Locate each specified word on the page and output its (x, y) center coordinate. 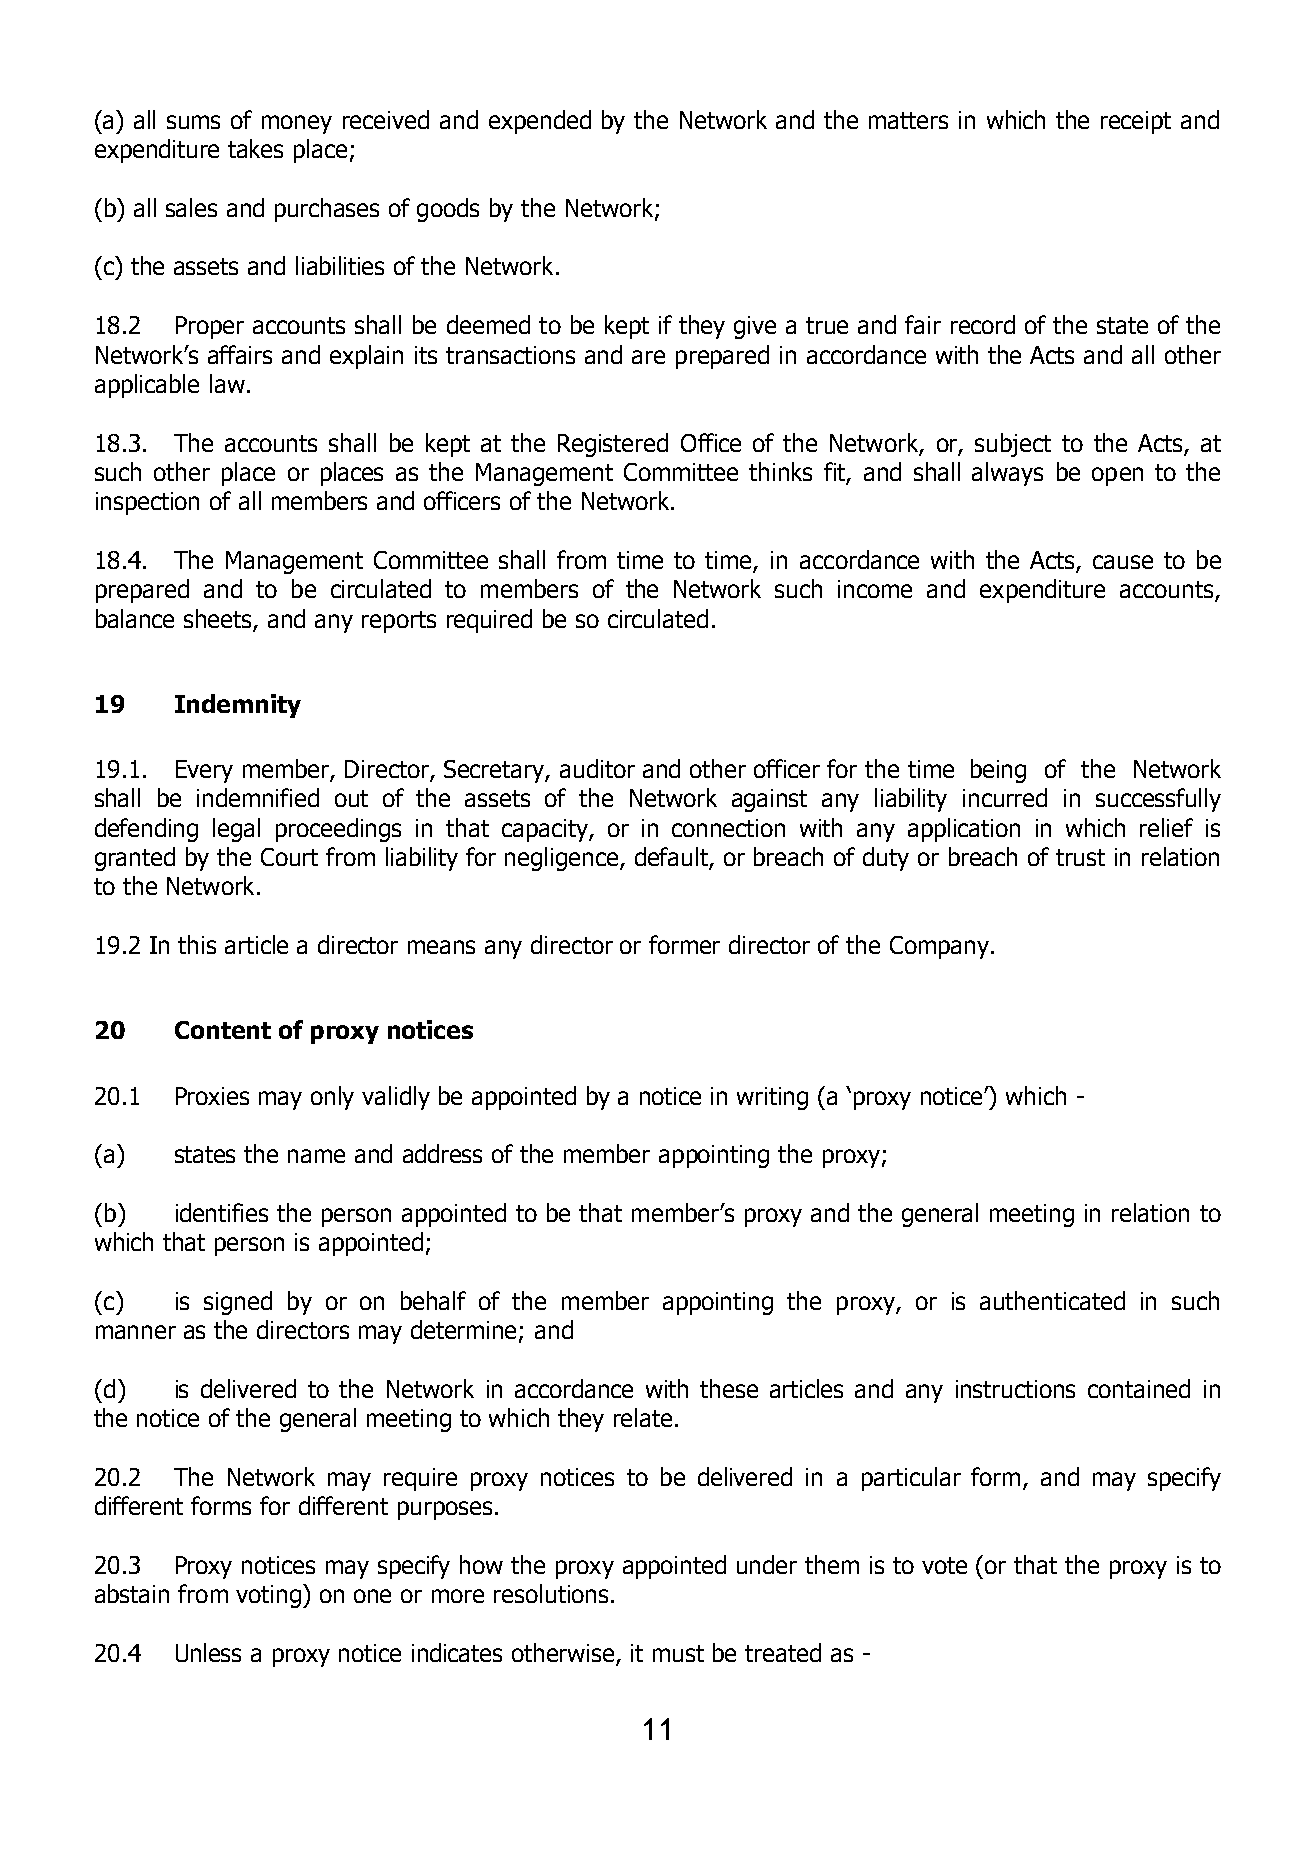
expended (540, 122)
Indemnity (238, 706)
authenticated (1052, 1300)
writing (772, 1098)
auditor (597, 768)
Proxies (212, 1096)
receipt (1136, 122)
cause (1123, 562)
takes (255, 148)
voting (268, 1596)
